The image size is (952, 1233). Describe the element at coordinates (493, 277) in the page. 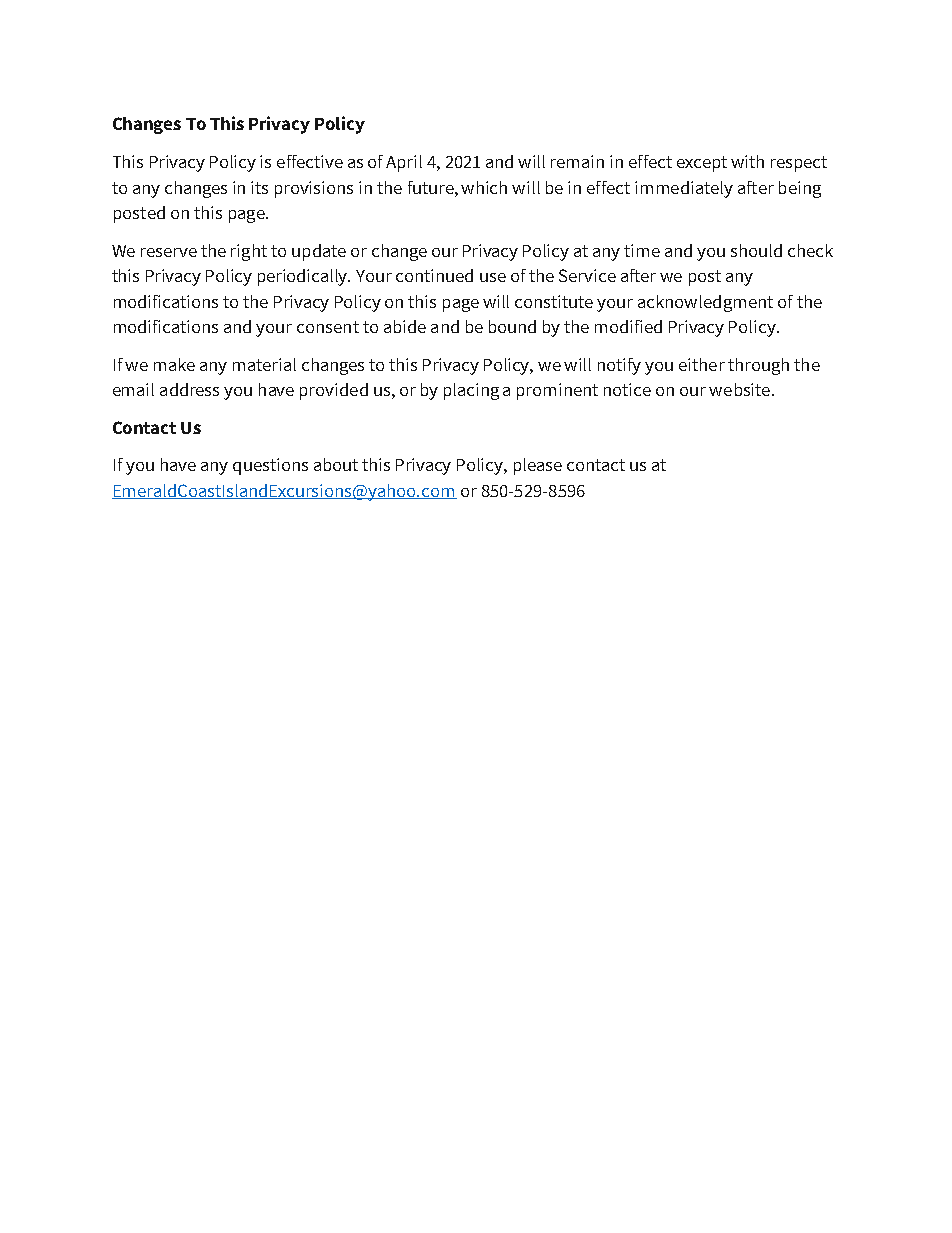

I see `use` at that location.
